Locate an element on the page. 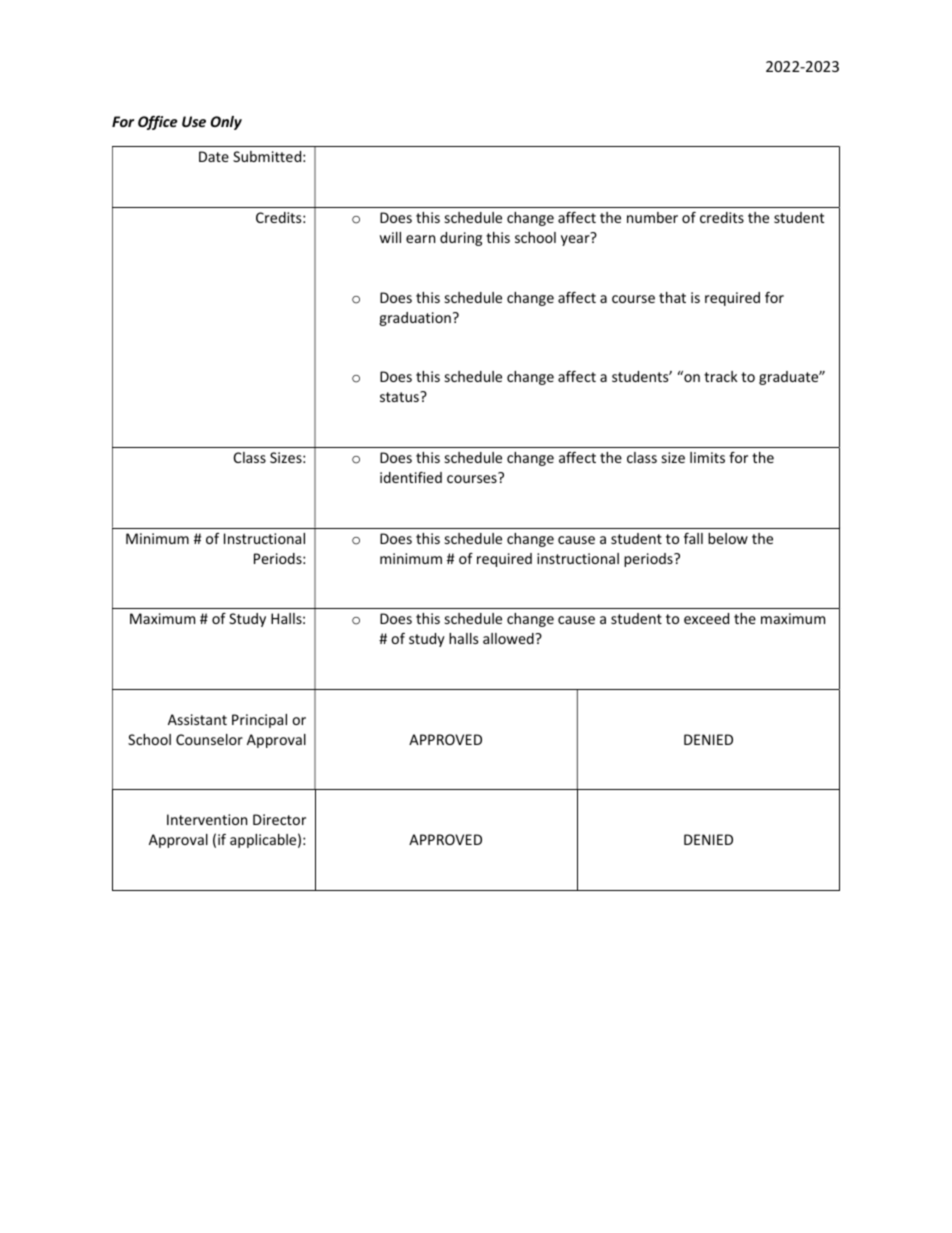  allowed is located at coordinates (509, 638).
